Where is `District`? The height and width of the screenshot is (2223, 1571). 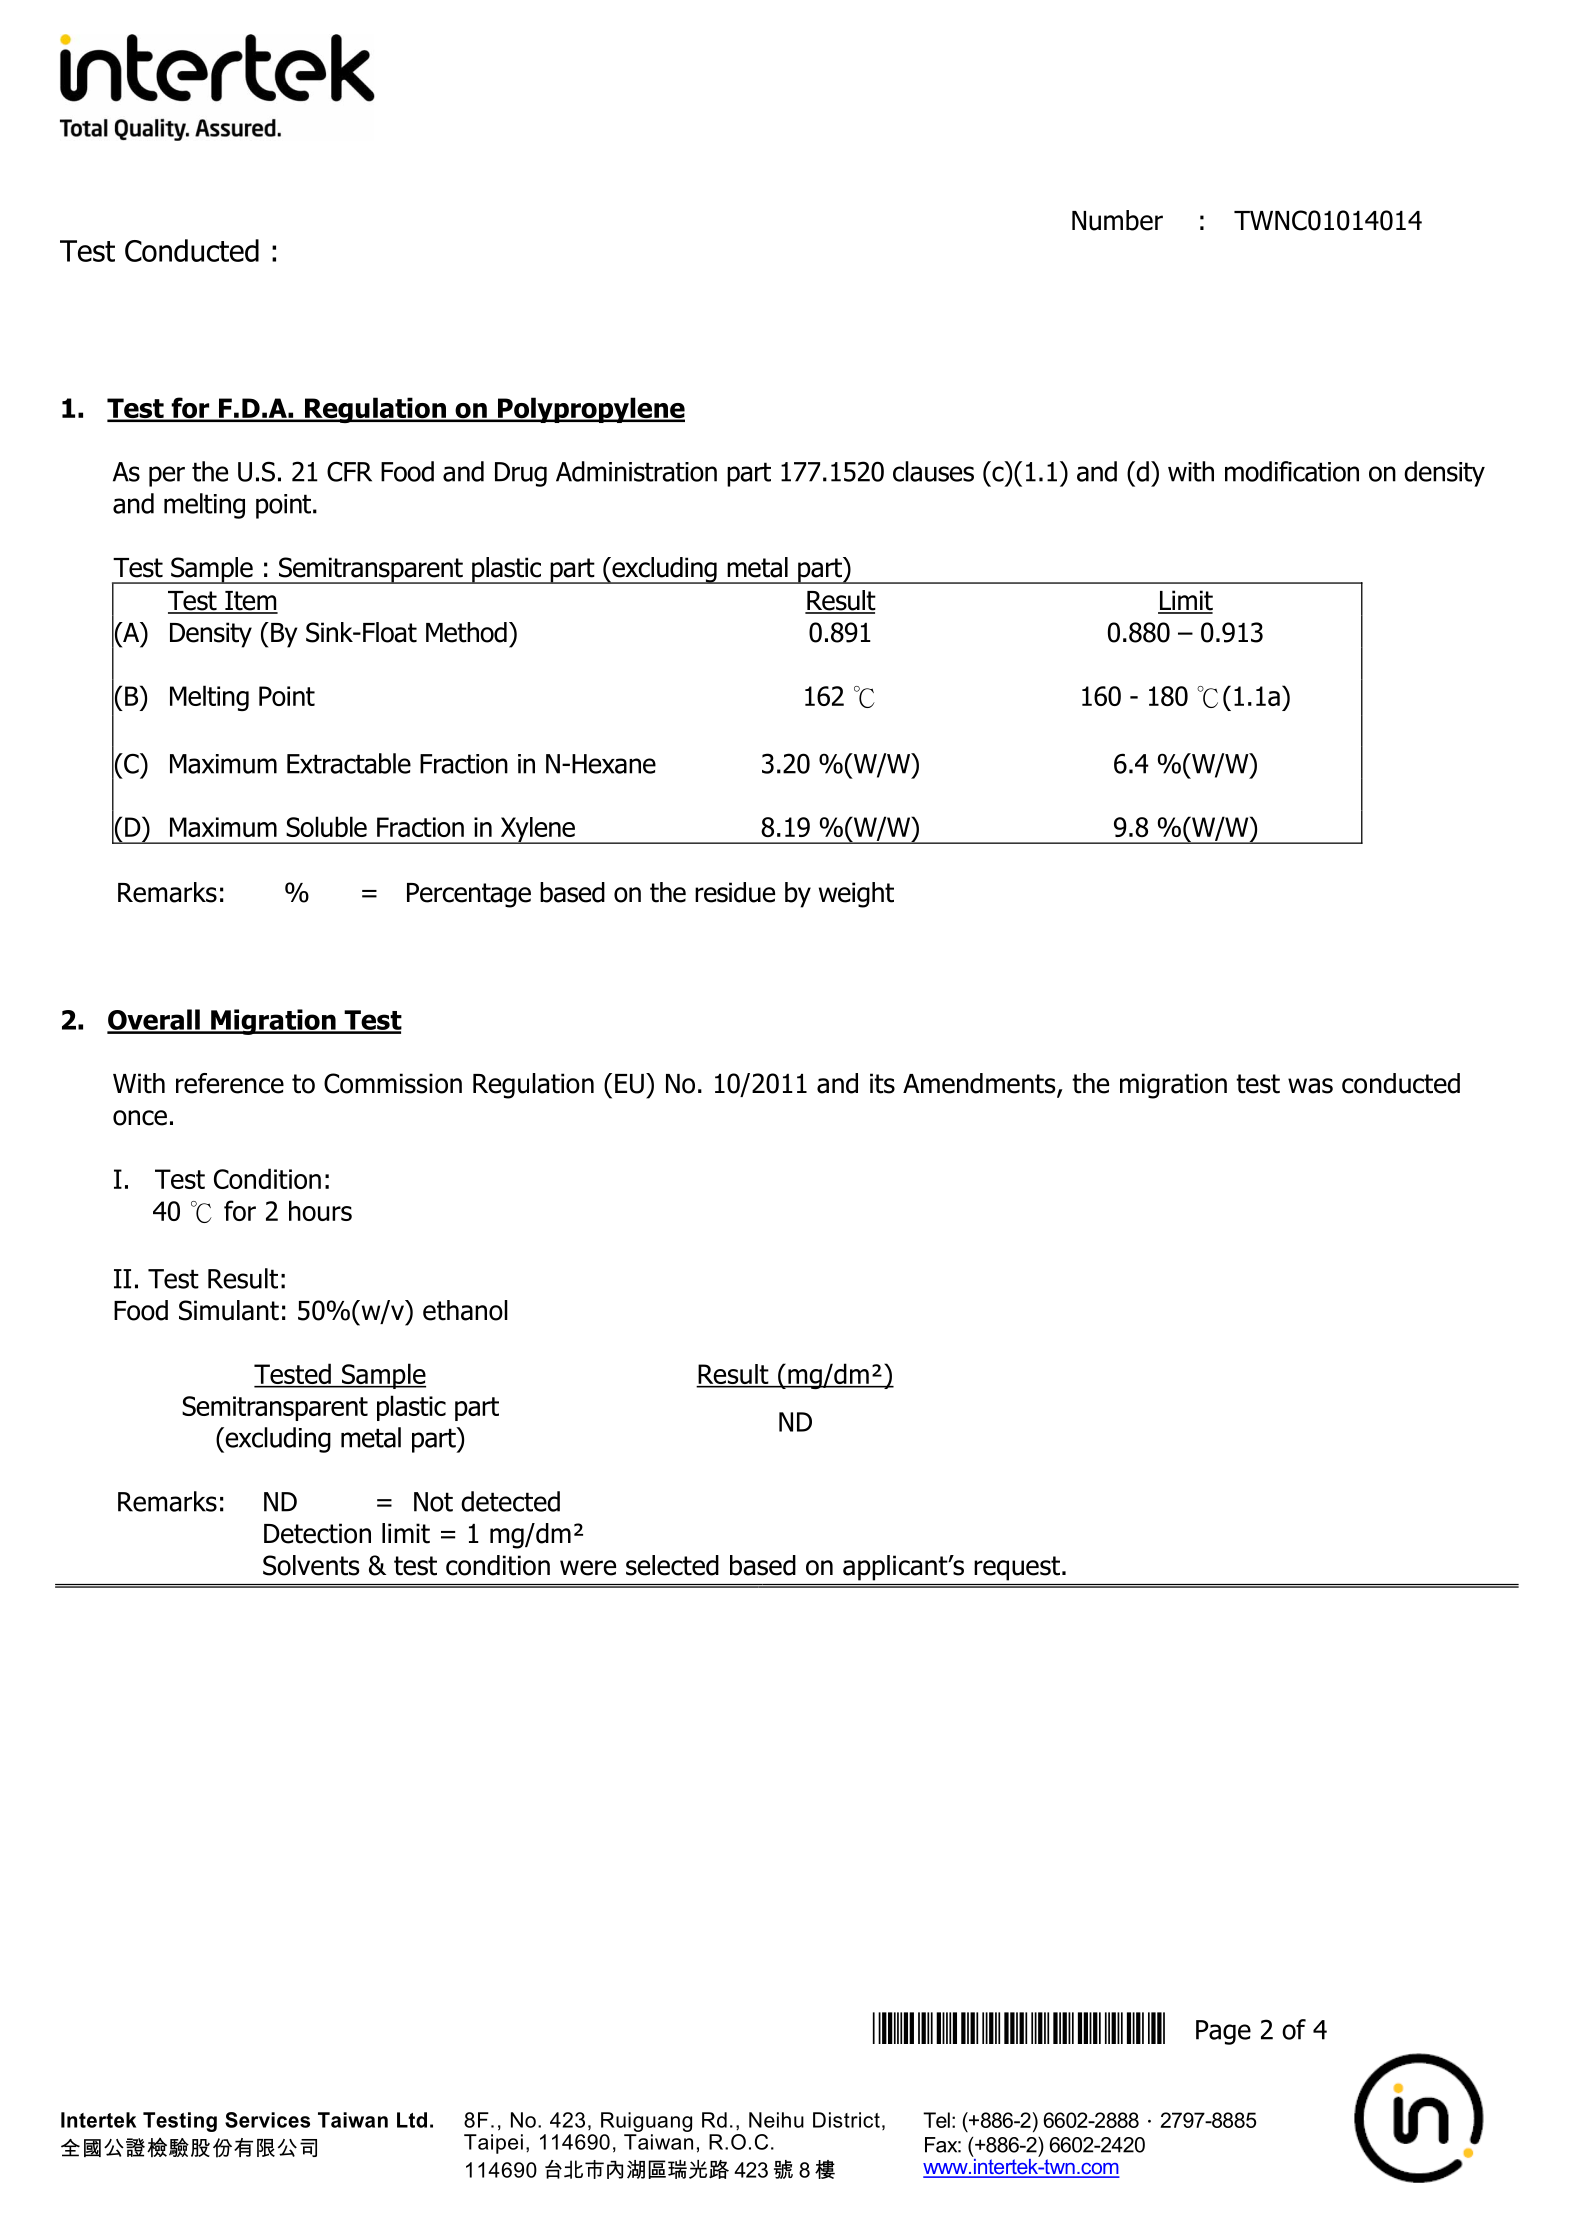
District is located at coordinates (846, 2120).
